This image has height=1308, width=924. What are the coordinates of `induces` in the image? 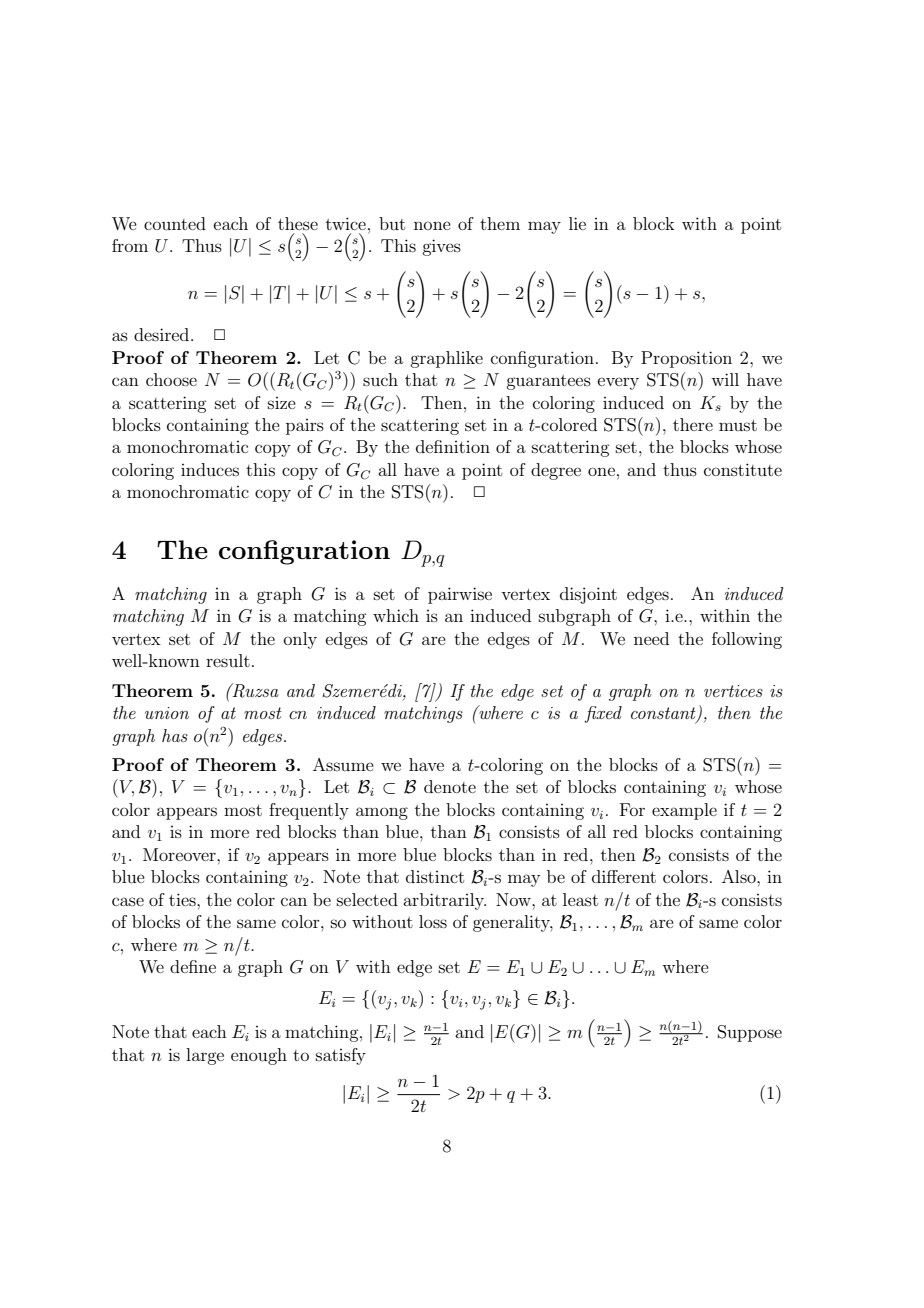 It's located at (210, 469).
